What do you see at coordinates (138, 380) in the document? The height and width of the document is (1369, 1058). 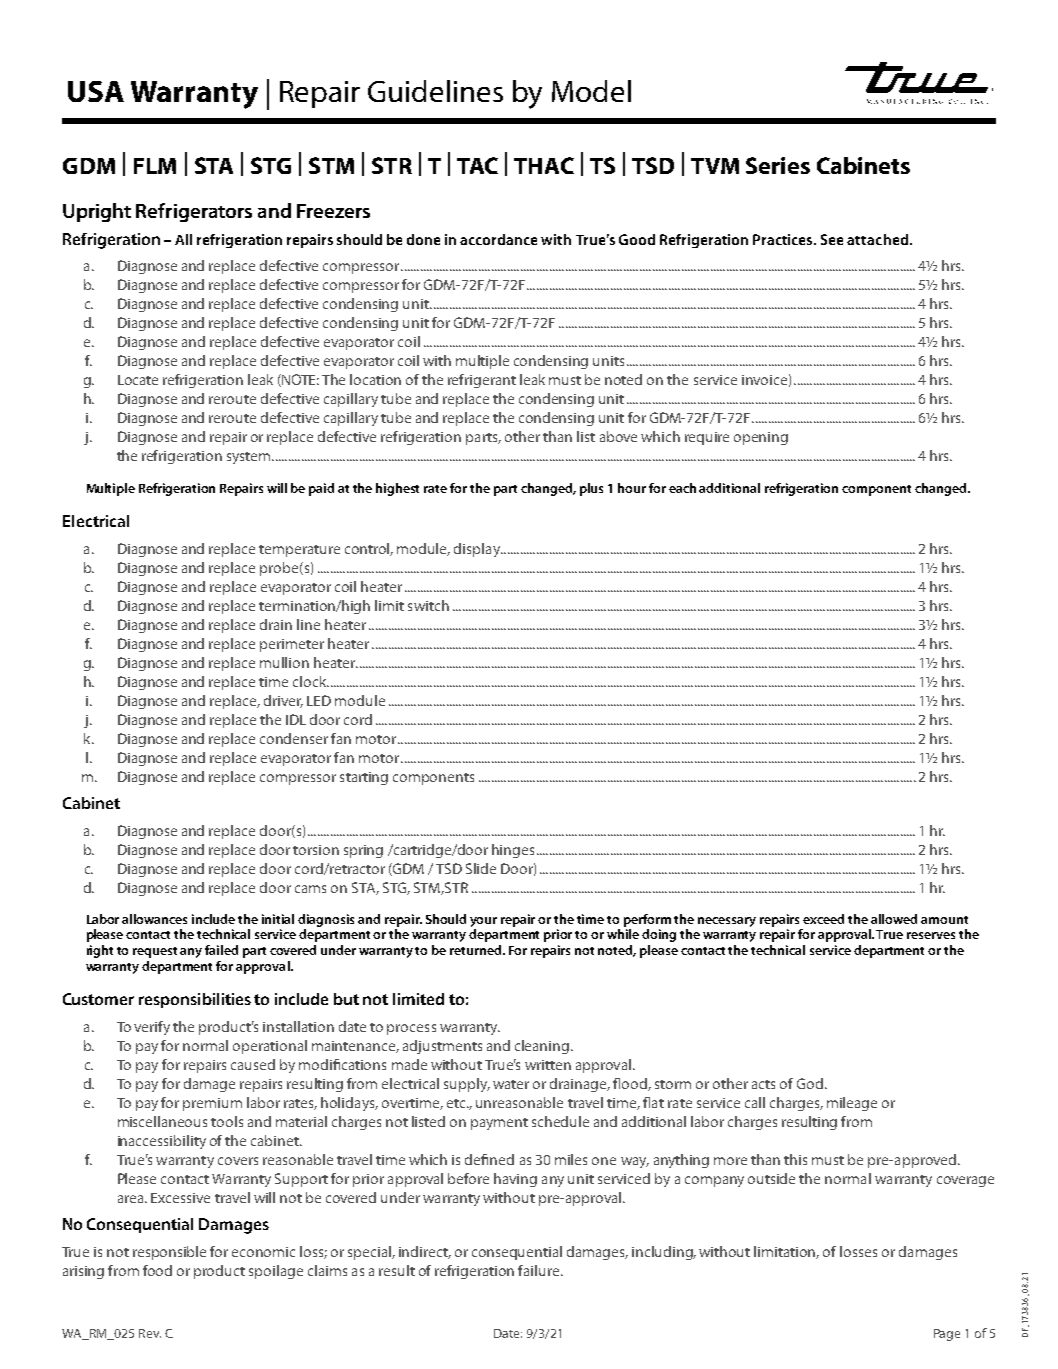 I see `Locate` at bounding box center [138, 380].
